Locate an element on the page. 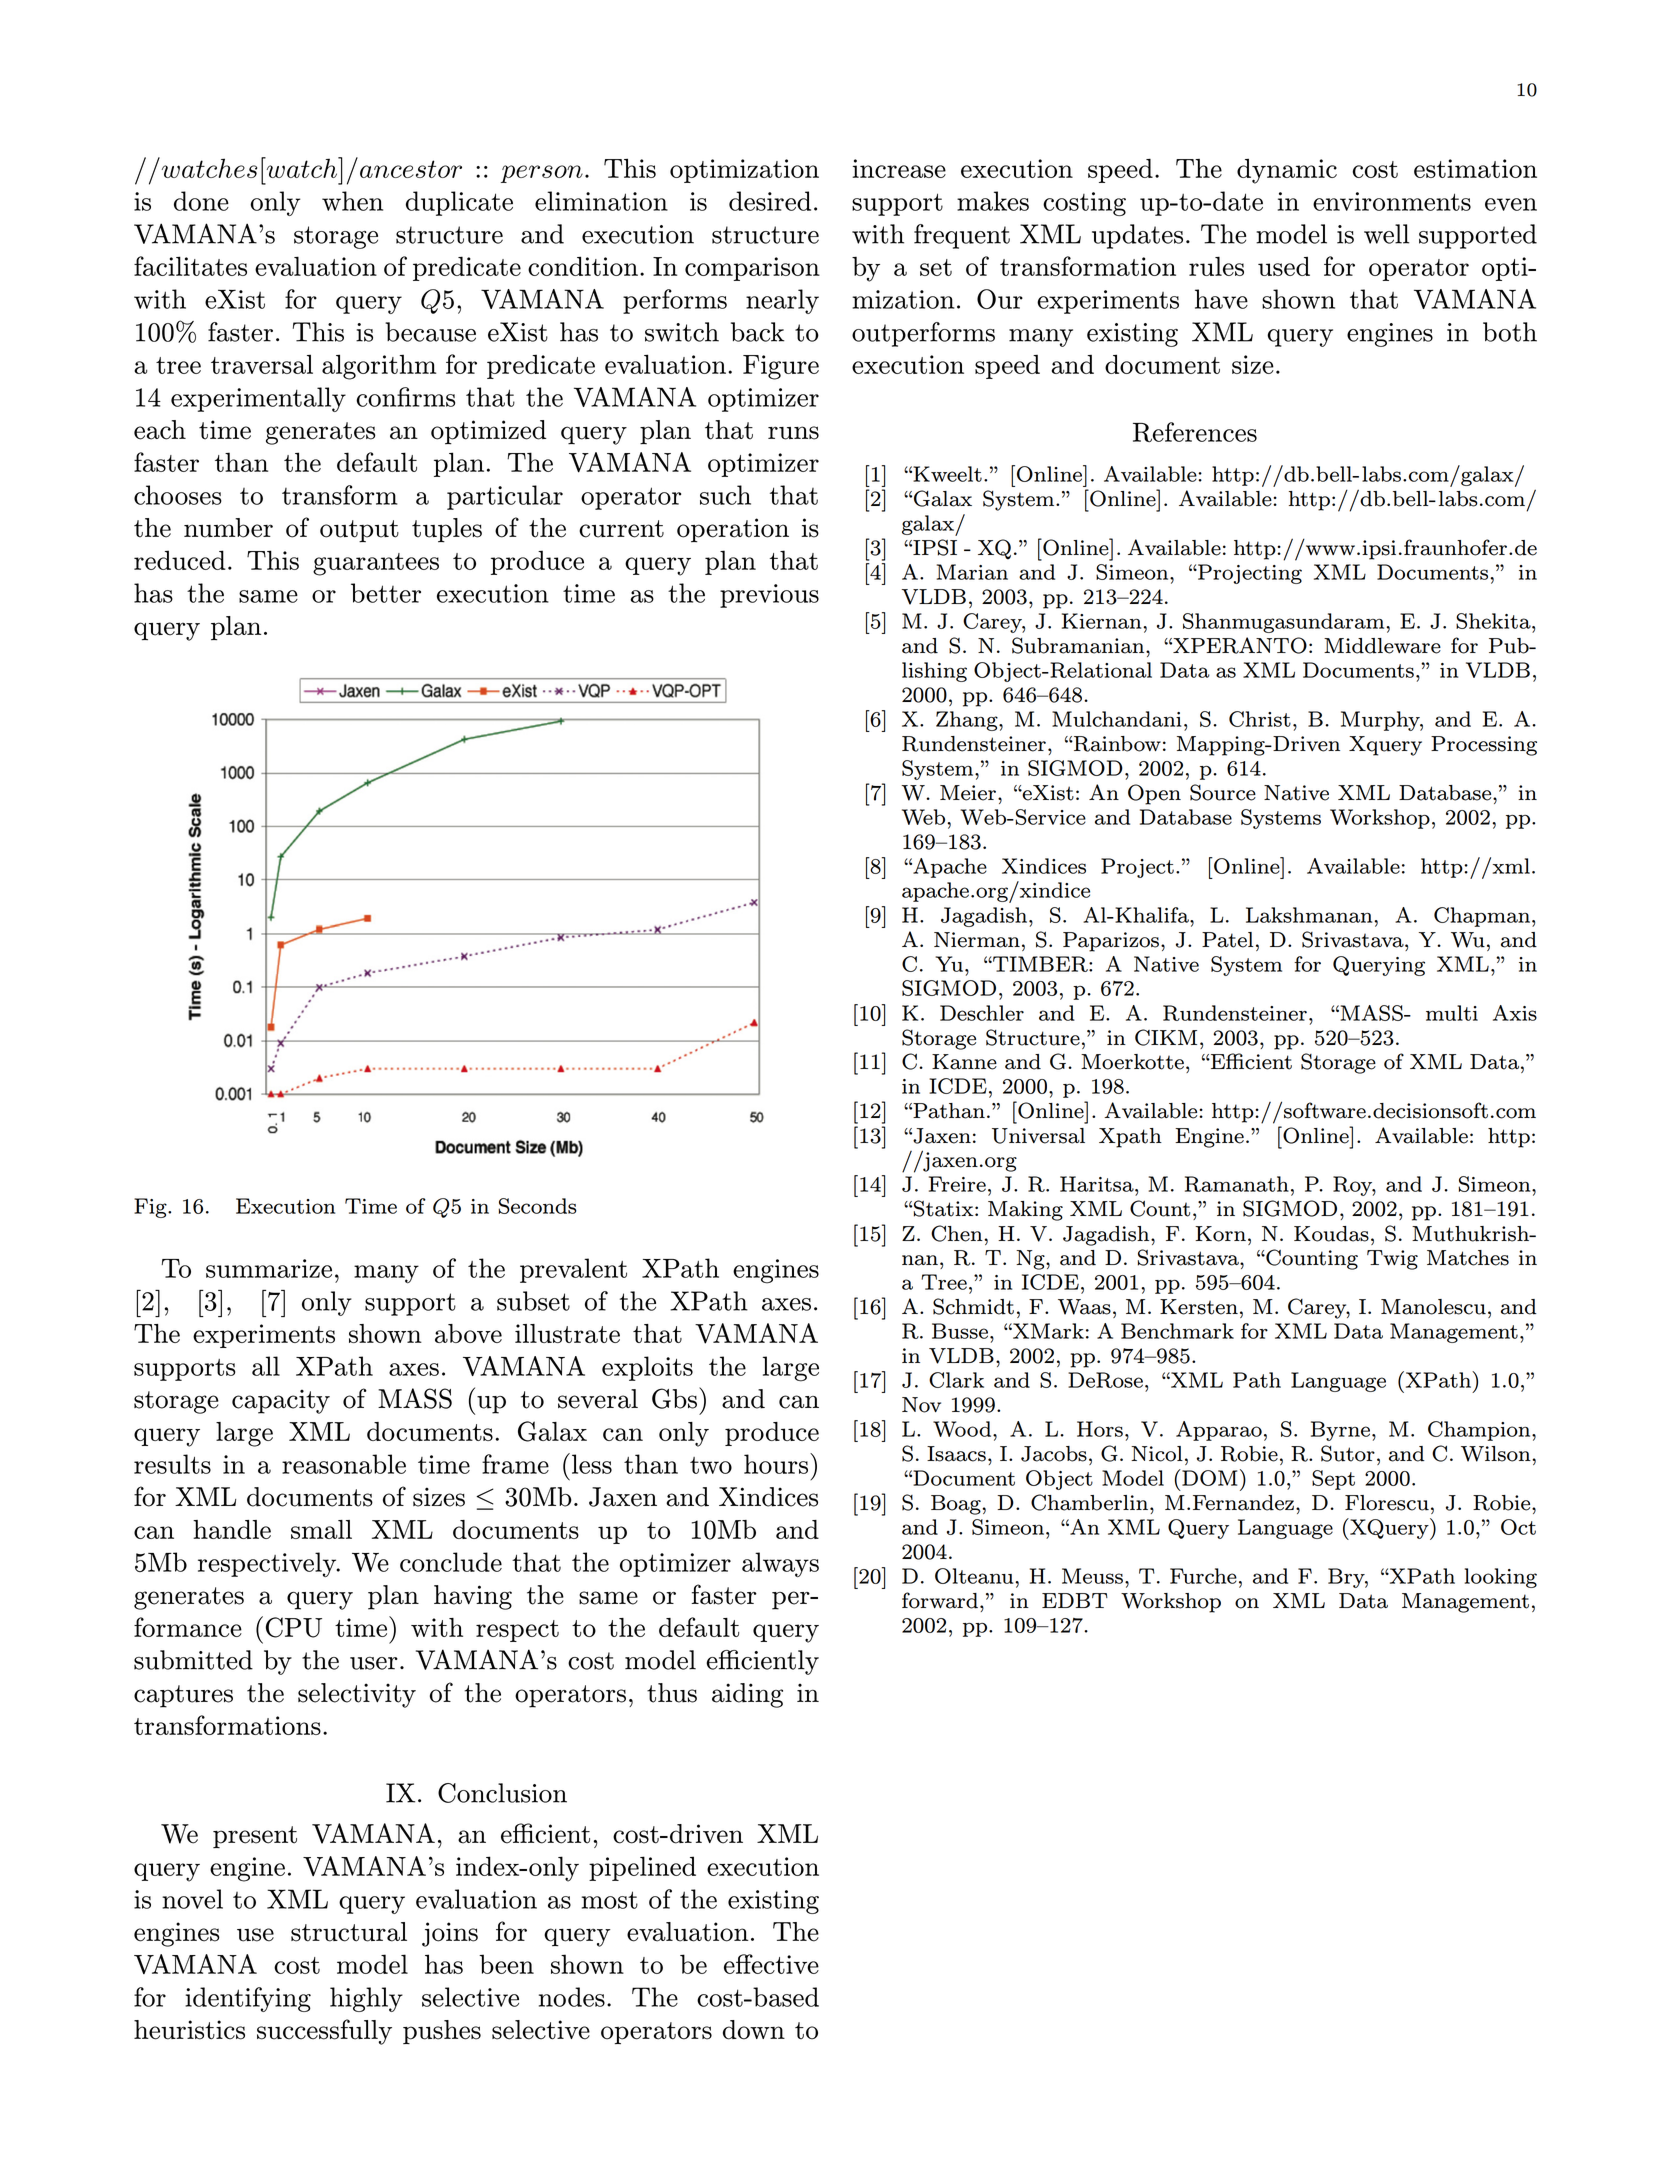  down is located at coordinates (754, 2030).
